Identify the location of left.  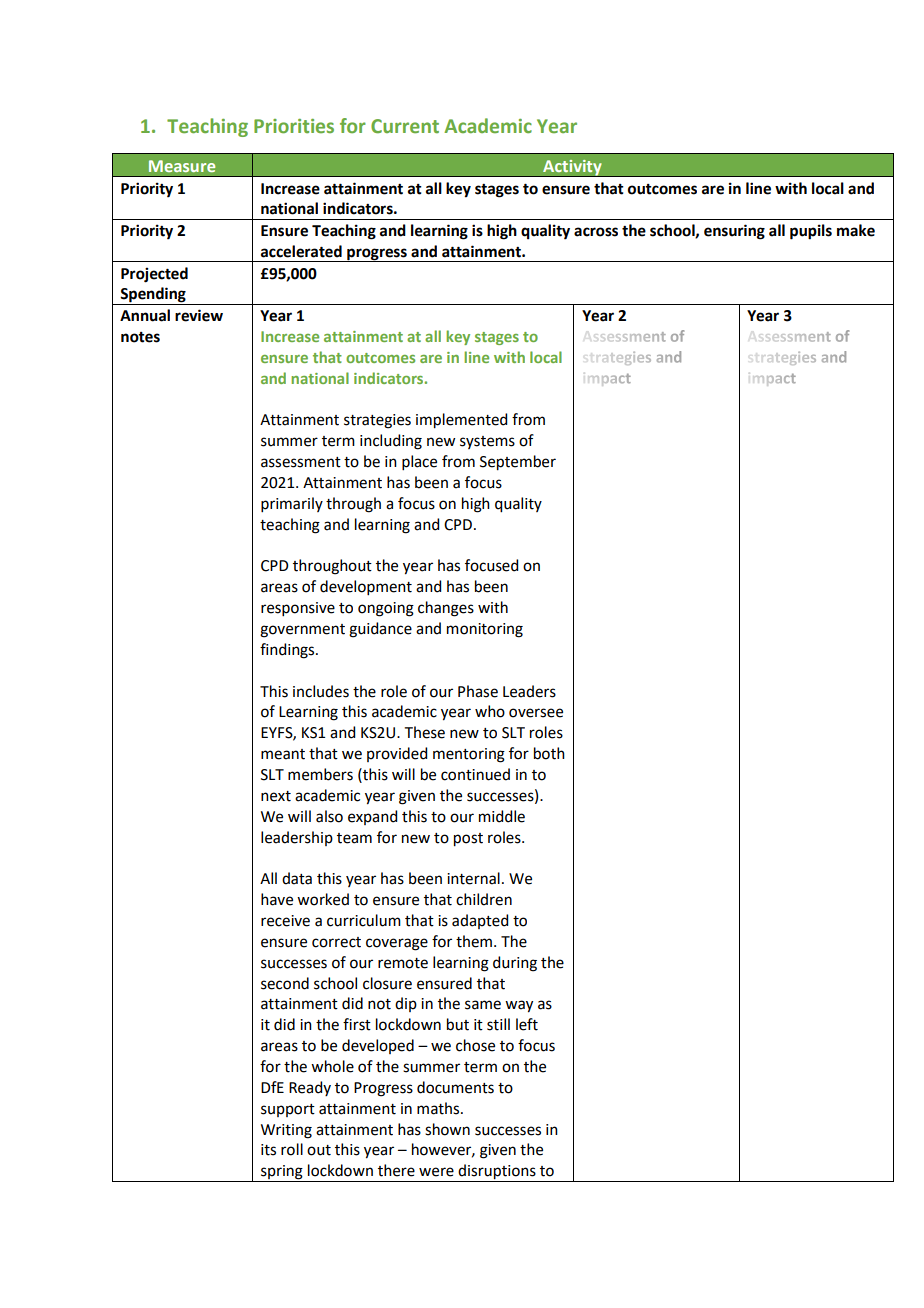
(527, 1024).
